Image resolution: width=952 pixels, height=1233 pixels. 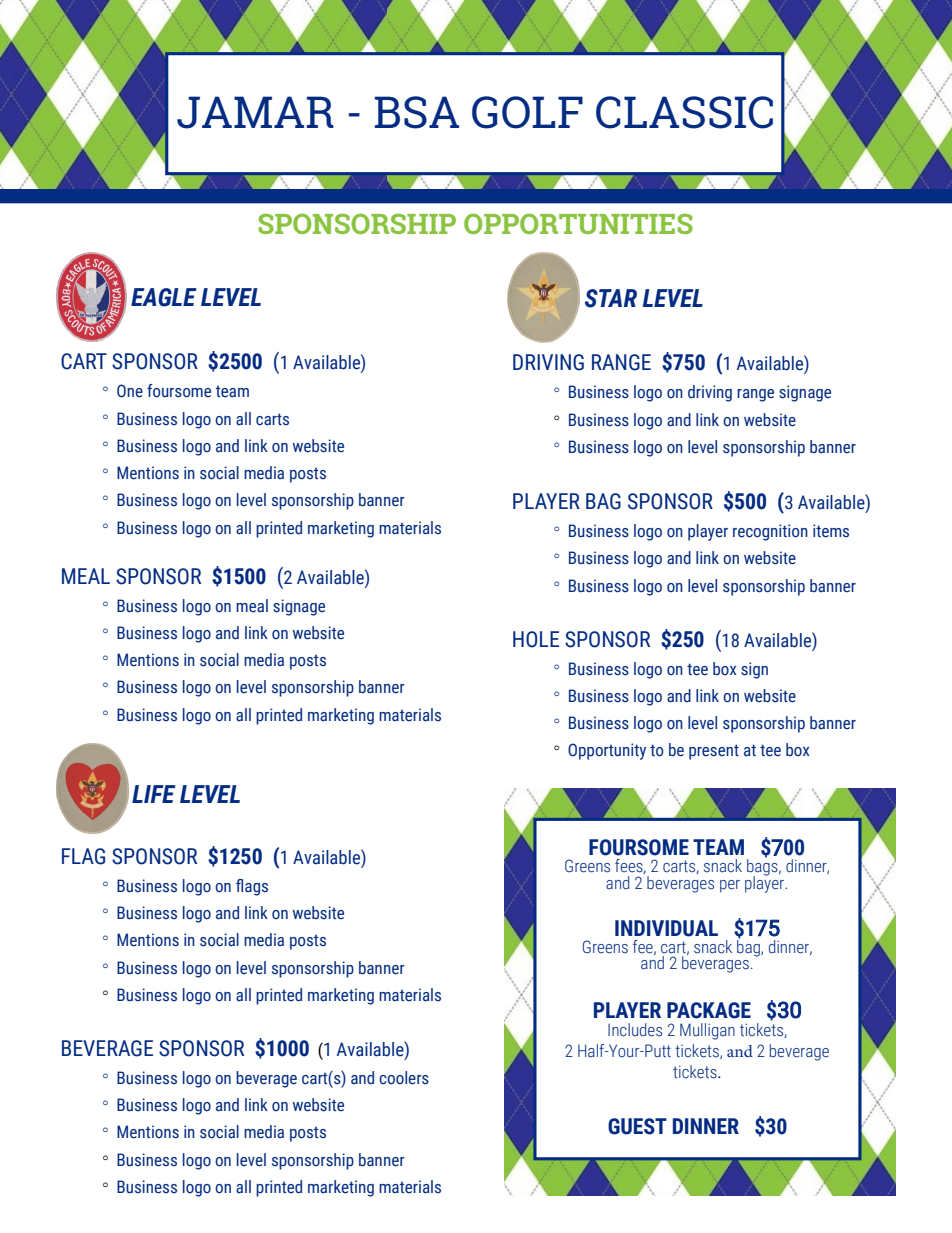 What do you see at coordinates (404, 1078) in the image?
I see `coolers` at bounding box center [404, 1078].
